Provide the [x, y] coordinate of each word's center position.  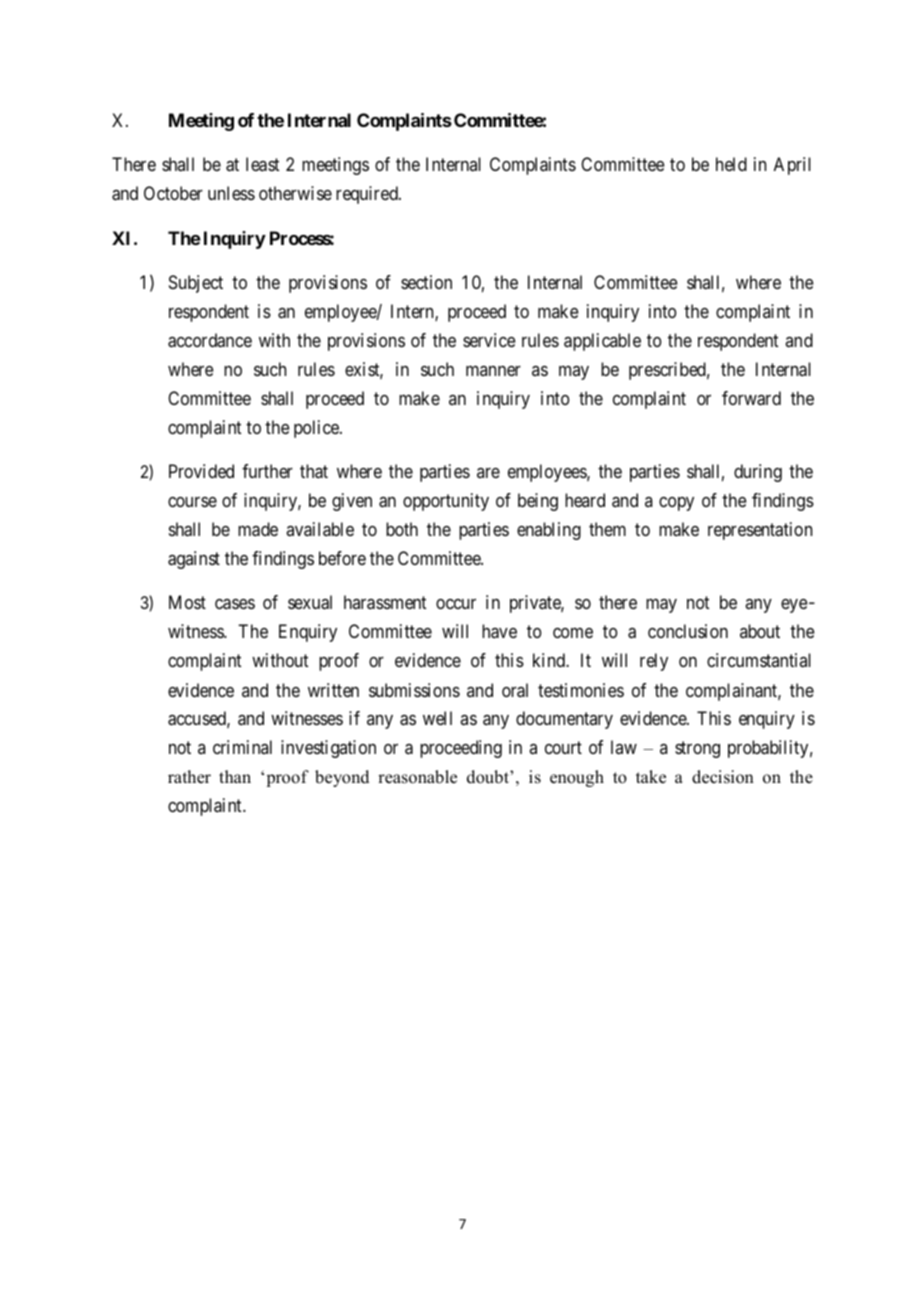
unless [231, 193]
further [267, 471]
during [758, 473]
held [731, 164]
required [368, 195]
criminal [242, 747]
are [488, 473]
